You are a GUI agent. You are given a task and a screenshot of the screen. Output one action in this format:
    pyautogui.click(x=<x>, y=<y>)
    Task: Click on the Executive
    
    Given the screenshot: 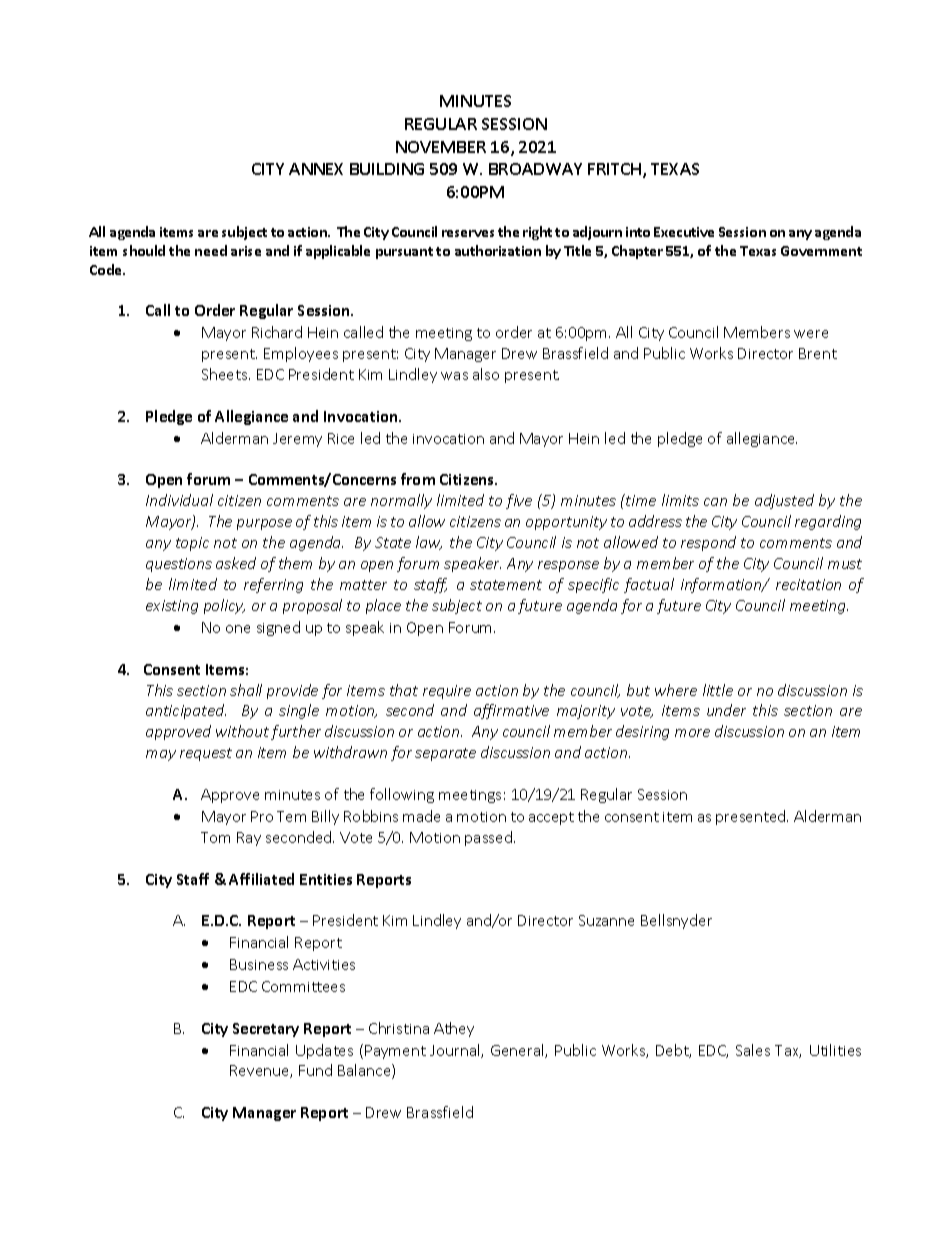 What is the action you would take?
    pyautogui.click(x=684, y=232)
